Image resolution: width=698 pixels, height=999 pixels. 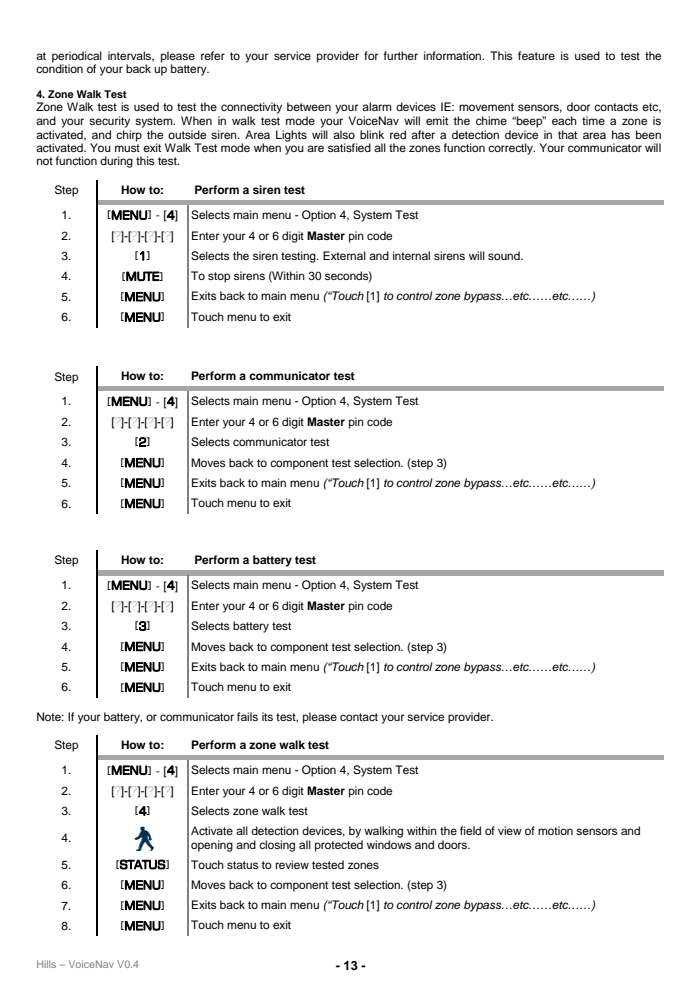 I want to click on External, so click(x=344, y=255).
